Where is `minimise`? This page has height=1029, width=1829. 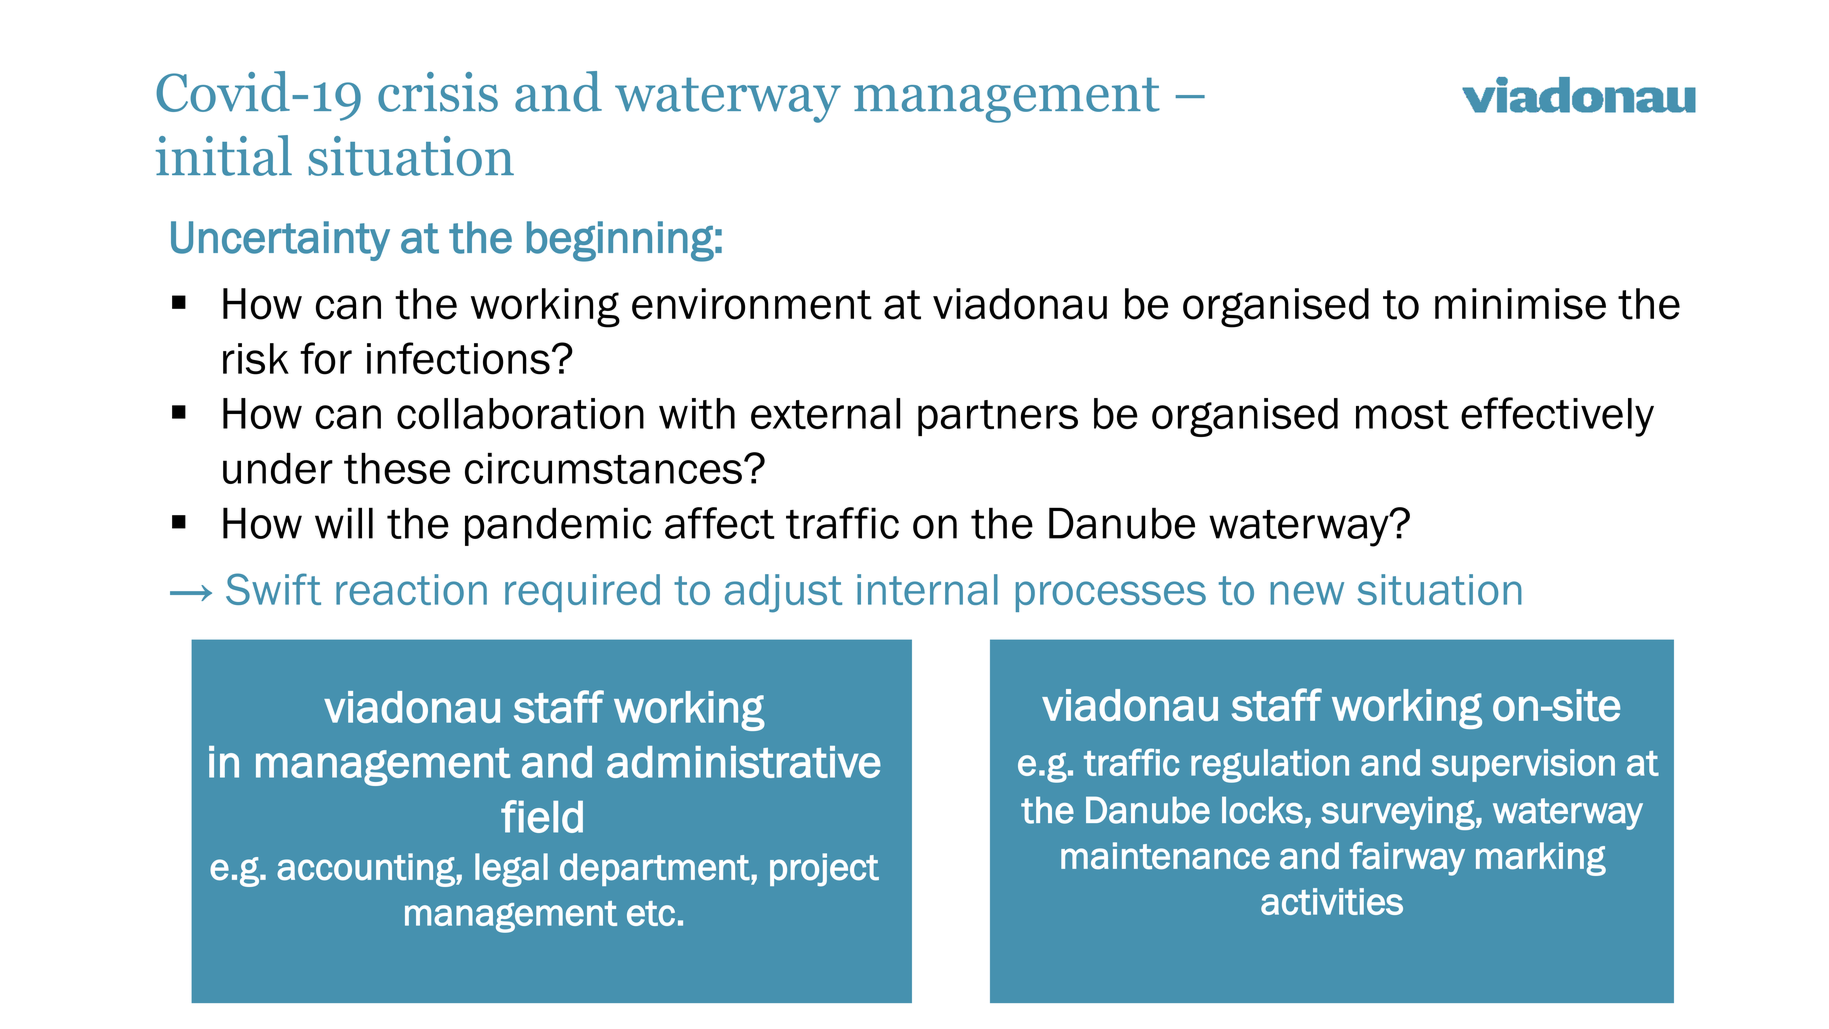 minimise is located at coordinates (1520, 304).
